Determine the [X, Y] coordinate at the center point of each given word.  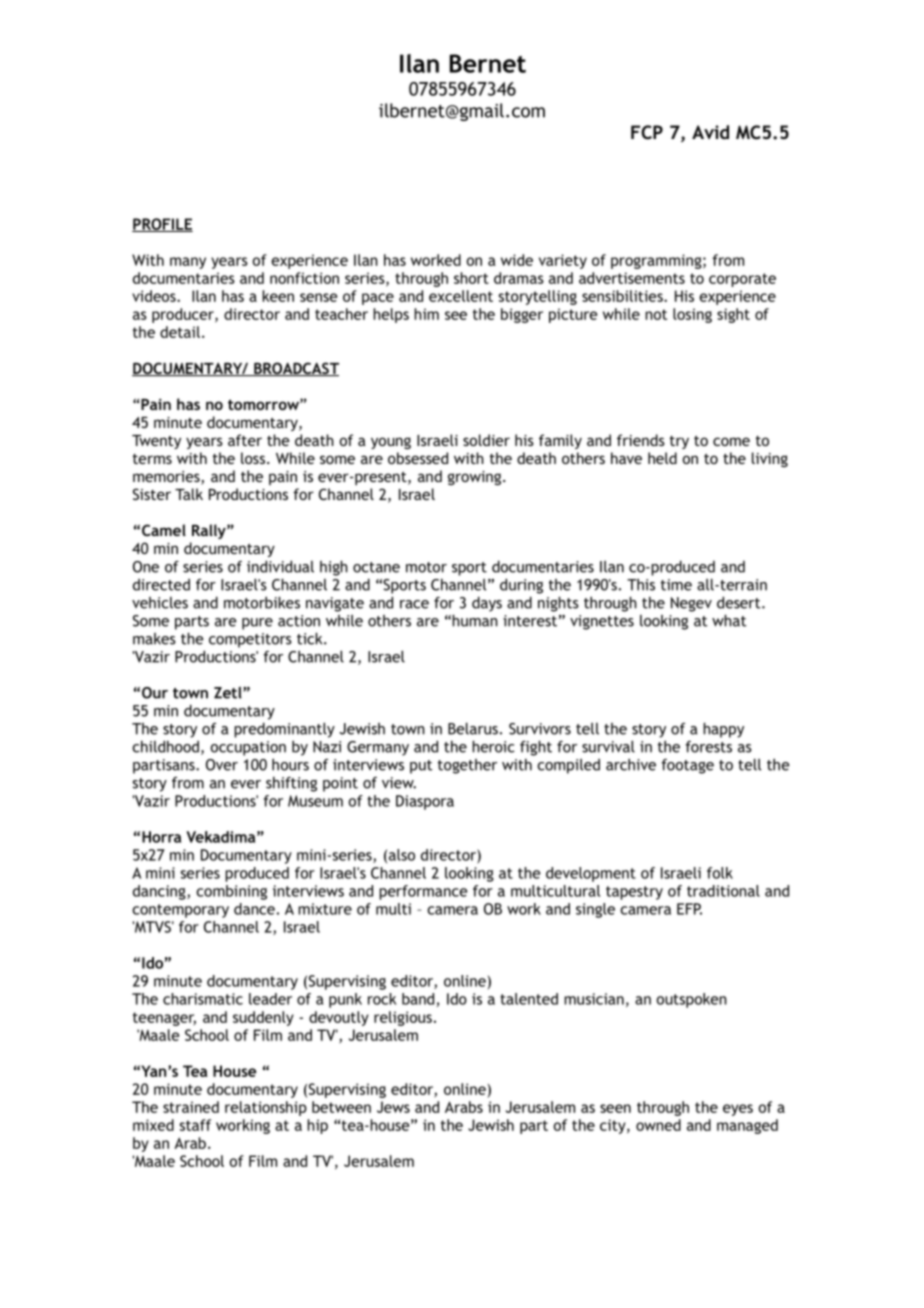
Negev [691, 604]
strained [191, 1107]
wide [517, 260]
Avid [710, 132]
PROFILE [162, 225]
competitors [250, 640]
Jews [393, 1107]
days [487, 604]
